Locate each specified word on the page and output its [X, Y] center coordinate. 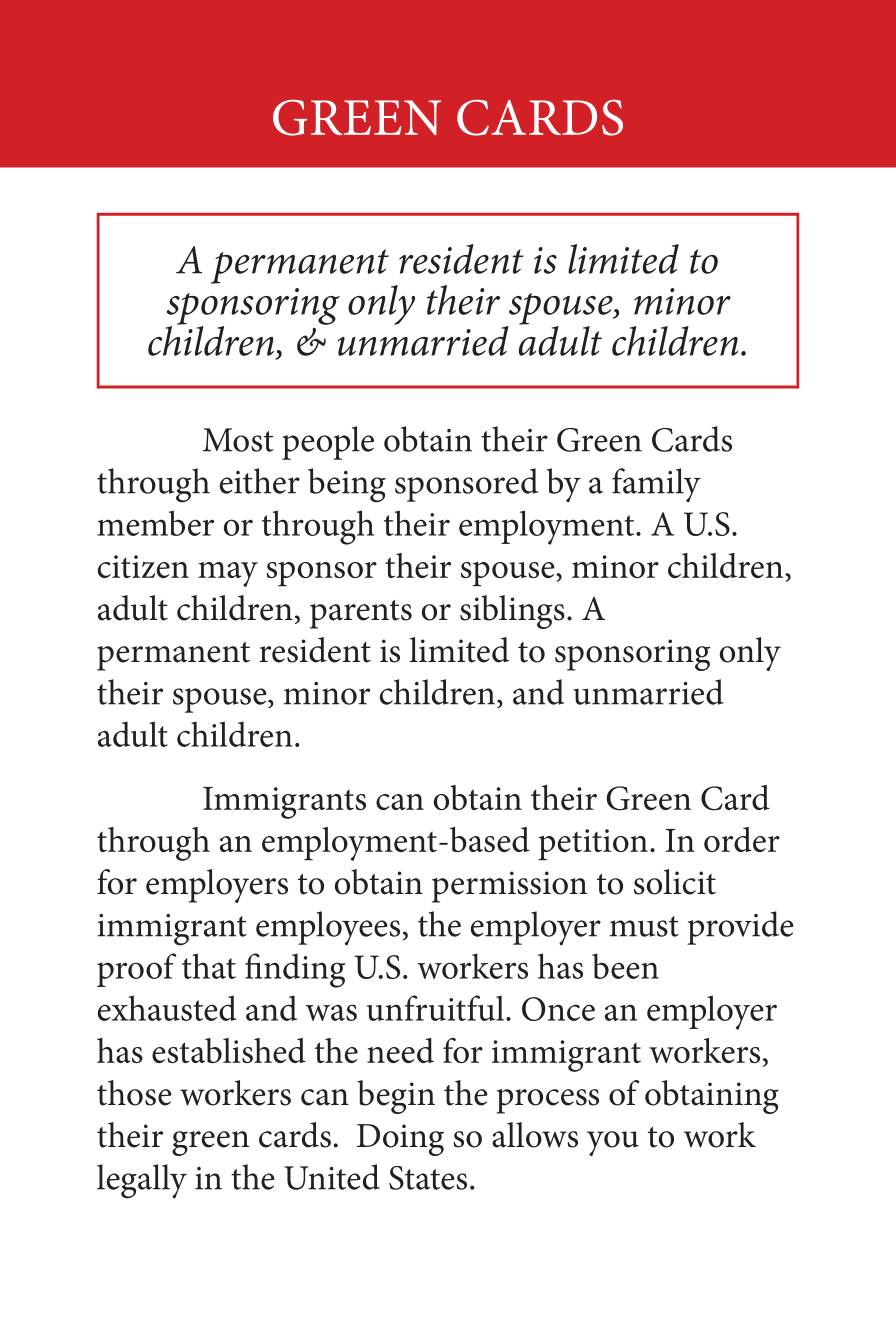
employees [328, 928]
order [742, 839]
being [347, 485]
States [428, 1178]
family [656, 485]
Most [238, 440]
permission [509, 887]
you [613, 1143]
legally [142, 1181]
